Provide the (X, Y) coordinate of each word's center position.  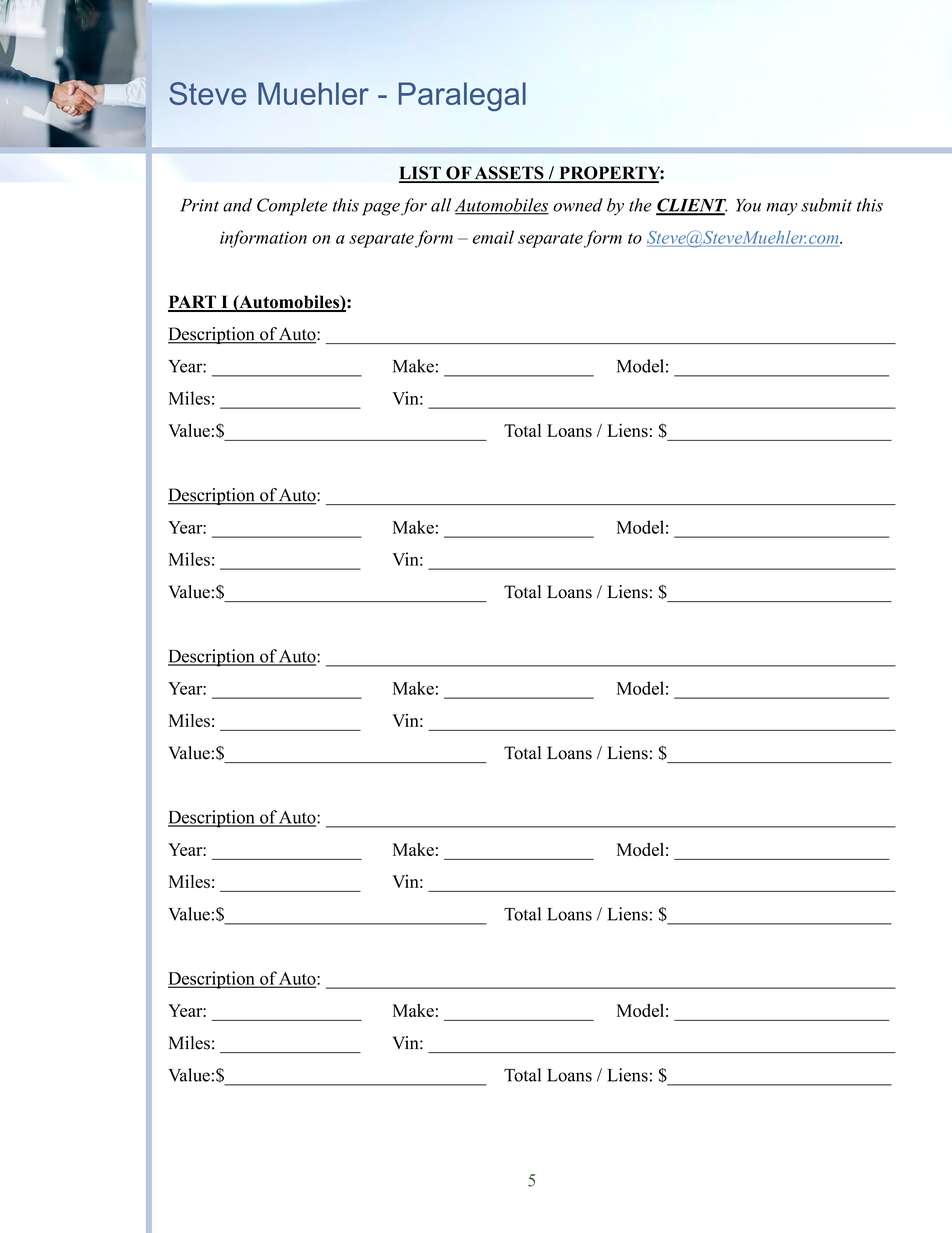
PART (193, 303)
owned (578, 205)
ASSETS (509, 174)
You (748, 205)
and (237, 205)
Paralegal (462, 96)
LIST (421, 174)
